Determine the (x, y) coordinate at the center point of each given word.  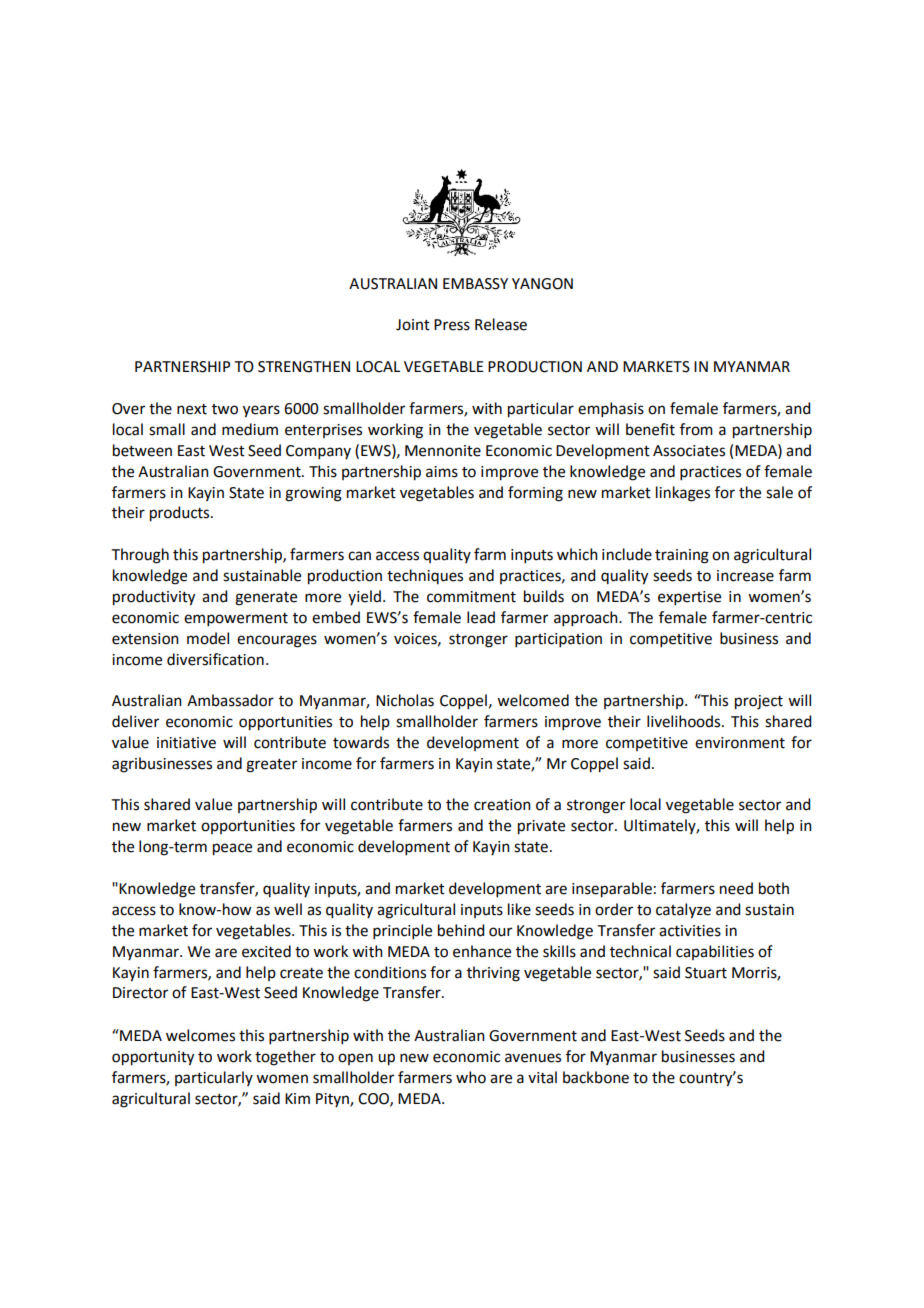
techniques (425, 576)
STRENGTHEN (304, 367)
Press (452, 325)
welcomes (200, 1035)
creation (502, 805)
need (736, 888)
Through (140, 556)
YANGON (542, 284)
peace (232, 849)
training (682, 556)
